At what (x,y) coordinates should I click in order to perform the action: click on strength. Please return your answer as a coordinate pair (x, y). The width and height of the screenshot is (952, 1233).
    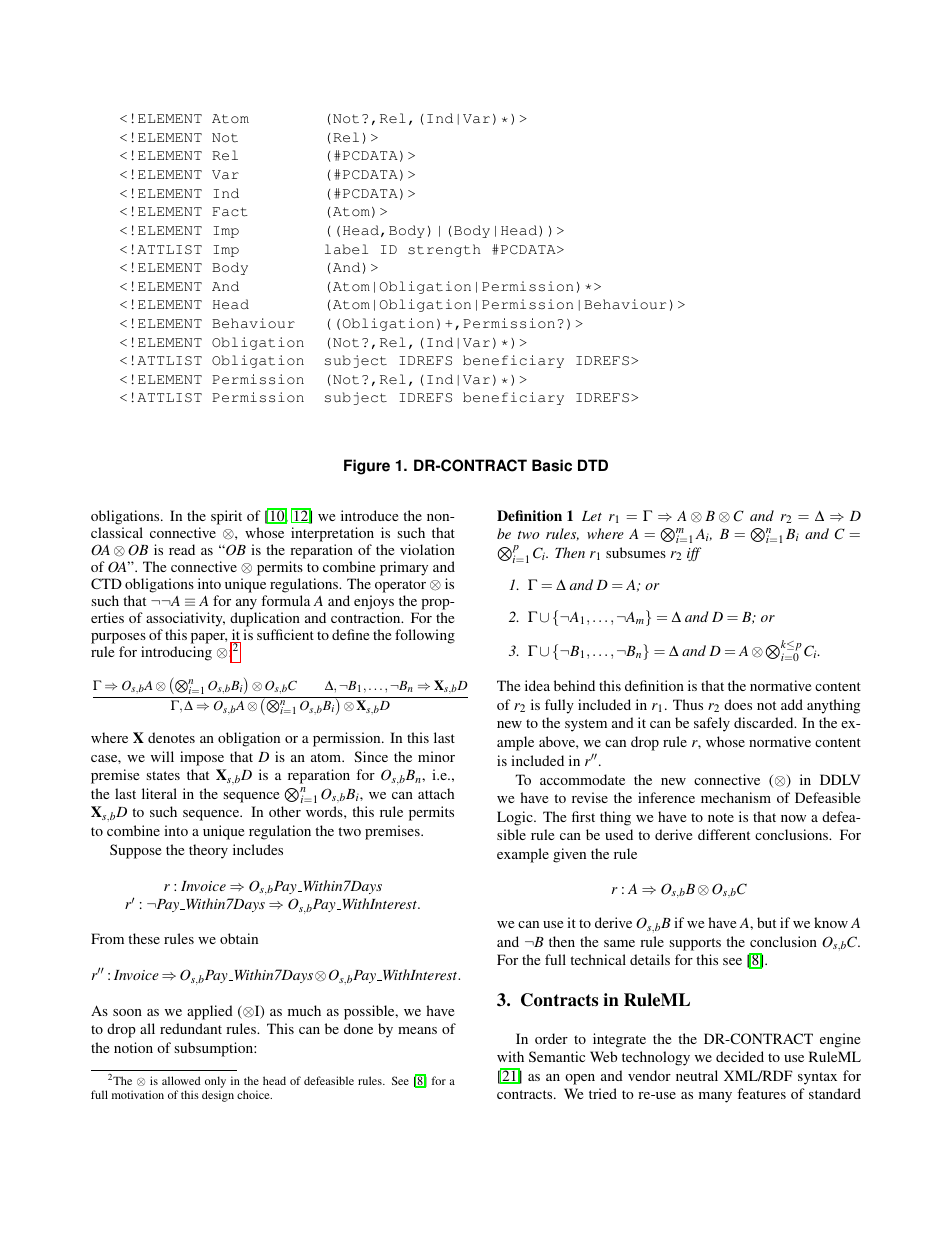
    Looking at the image, I should click on (444, 250).
